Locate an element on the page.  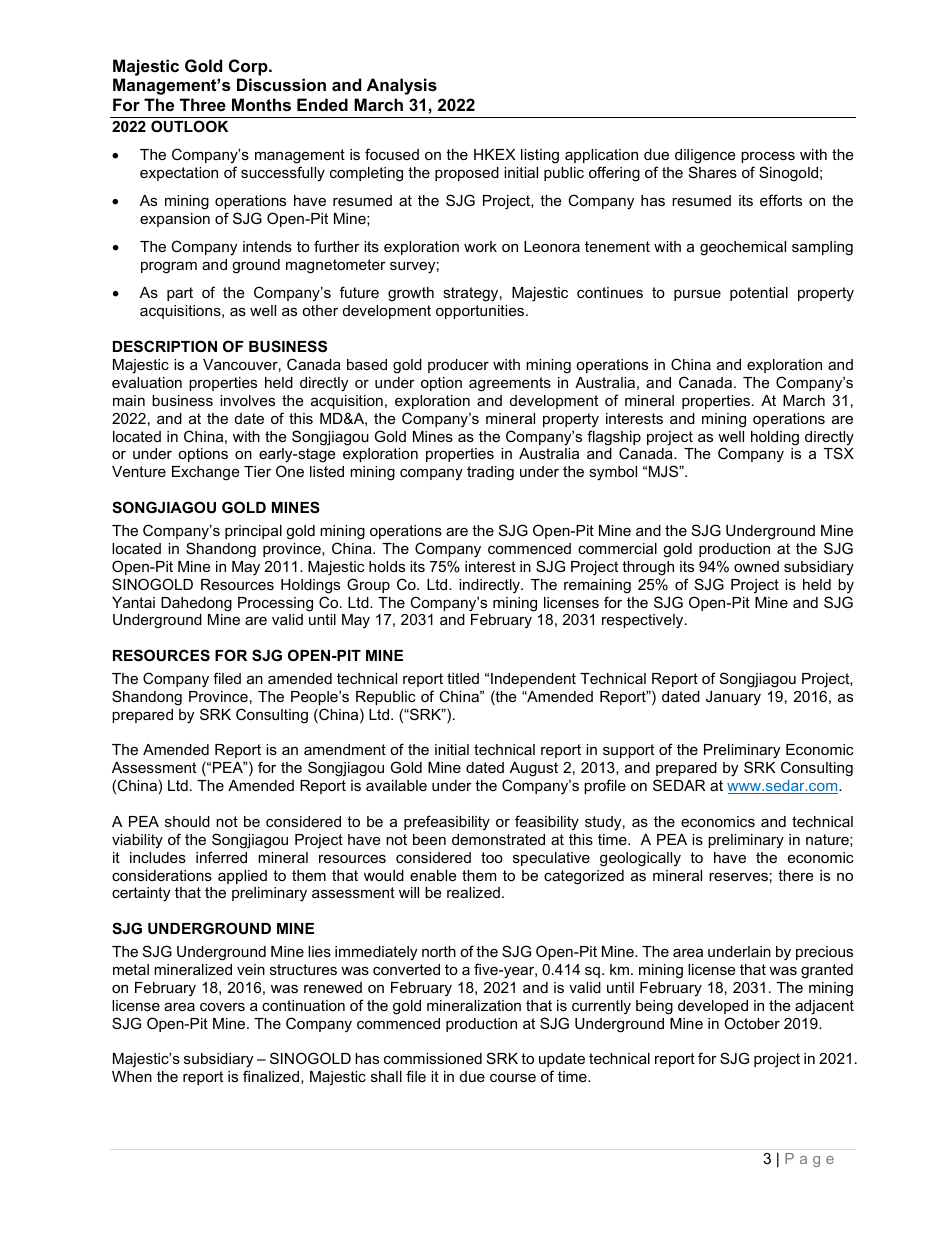
there is located at coordinates (795, 875).
